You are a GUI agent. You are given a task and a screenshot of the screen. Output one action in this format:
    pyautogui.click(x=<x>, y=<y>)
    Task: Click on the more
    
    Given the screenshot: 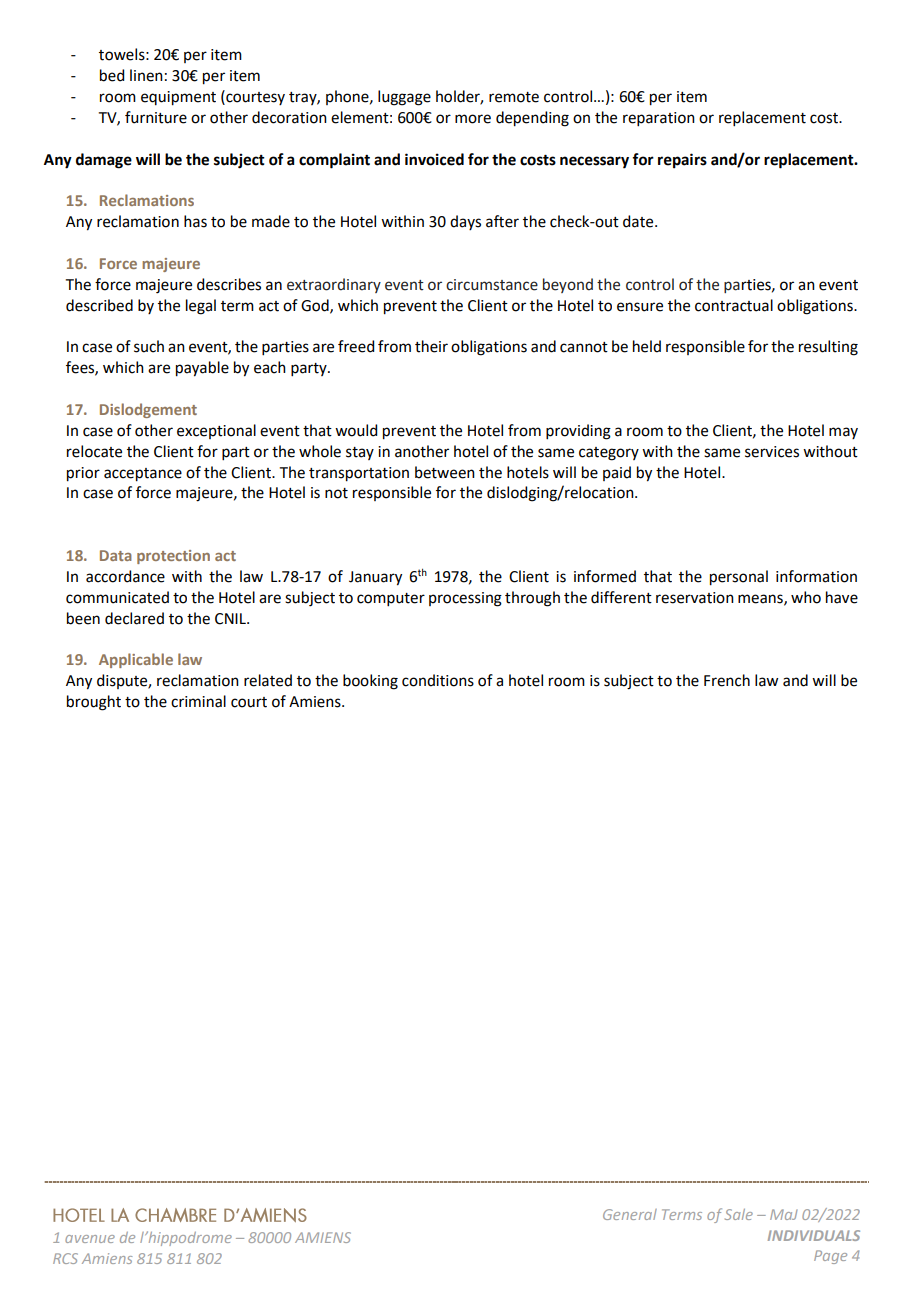 What is the action you would take?
    pyautogui.click(x=473, y=119)
